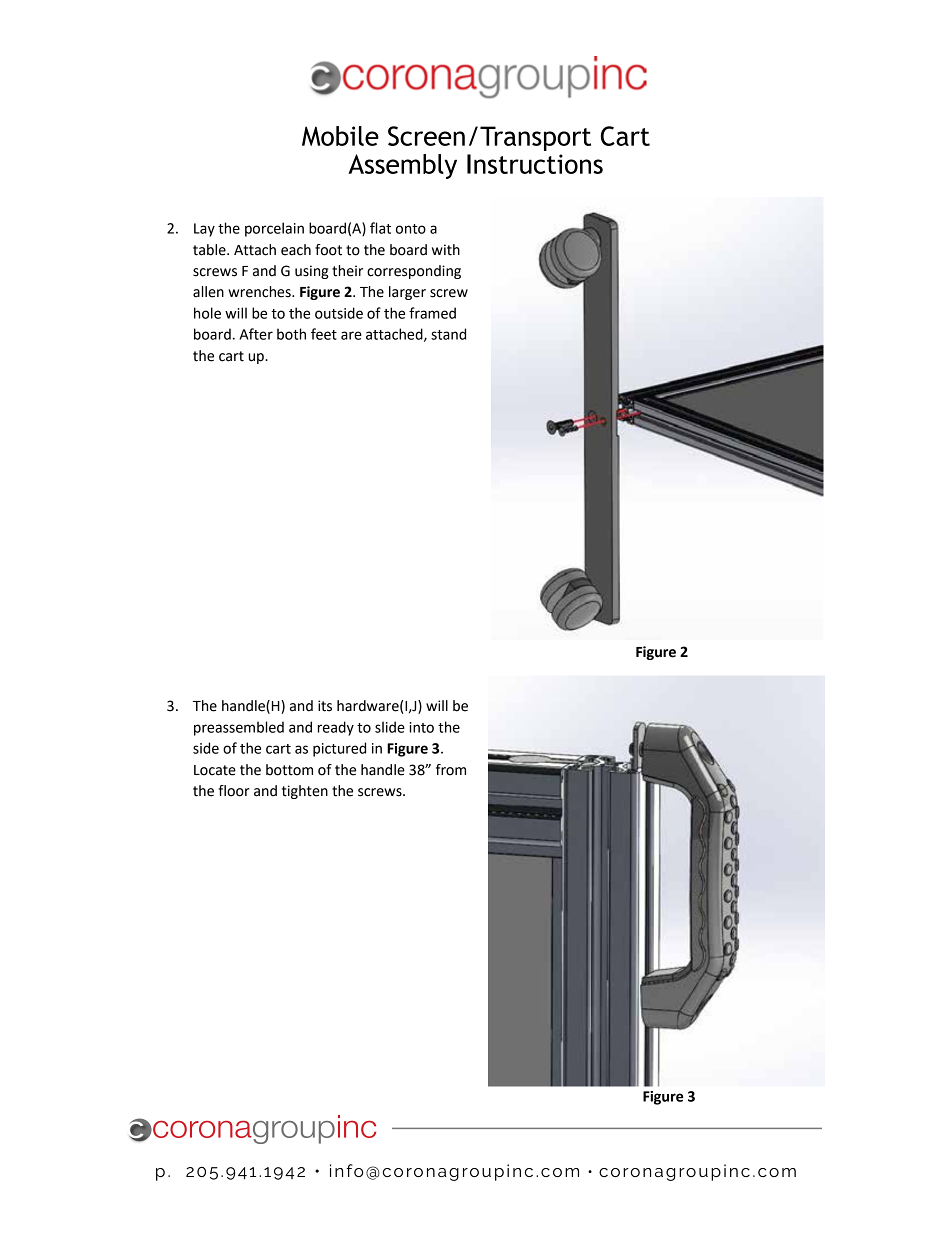 The image size is (952, 1233). Describe the element at coordinates (402, 166) in the image. I see `Assembly` at that location.
